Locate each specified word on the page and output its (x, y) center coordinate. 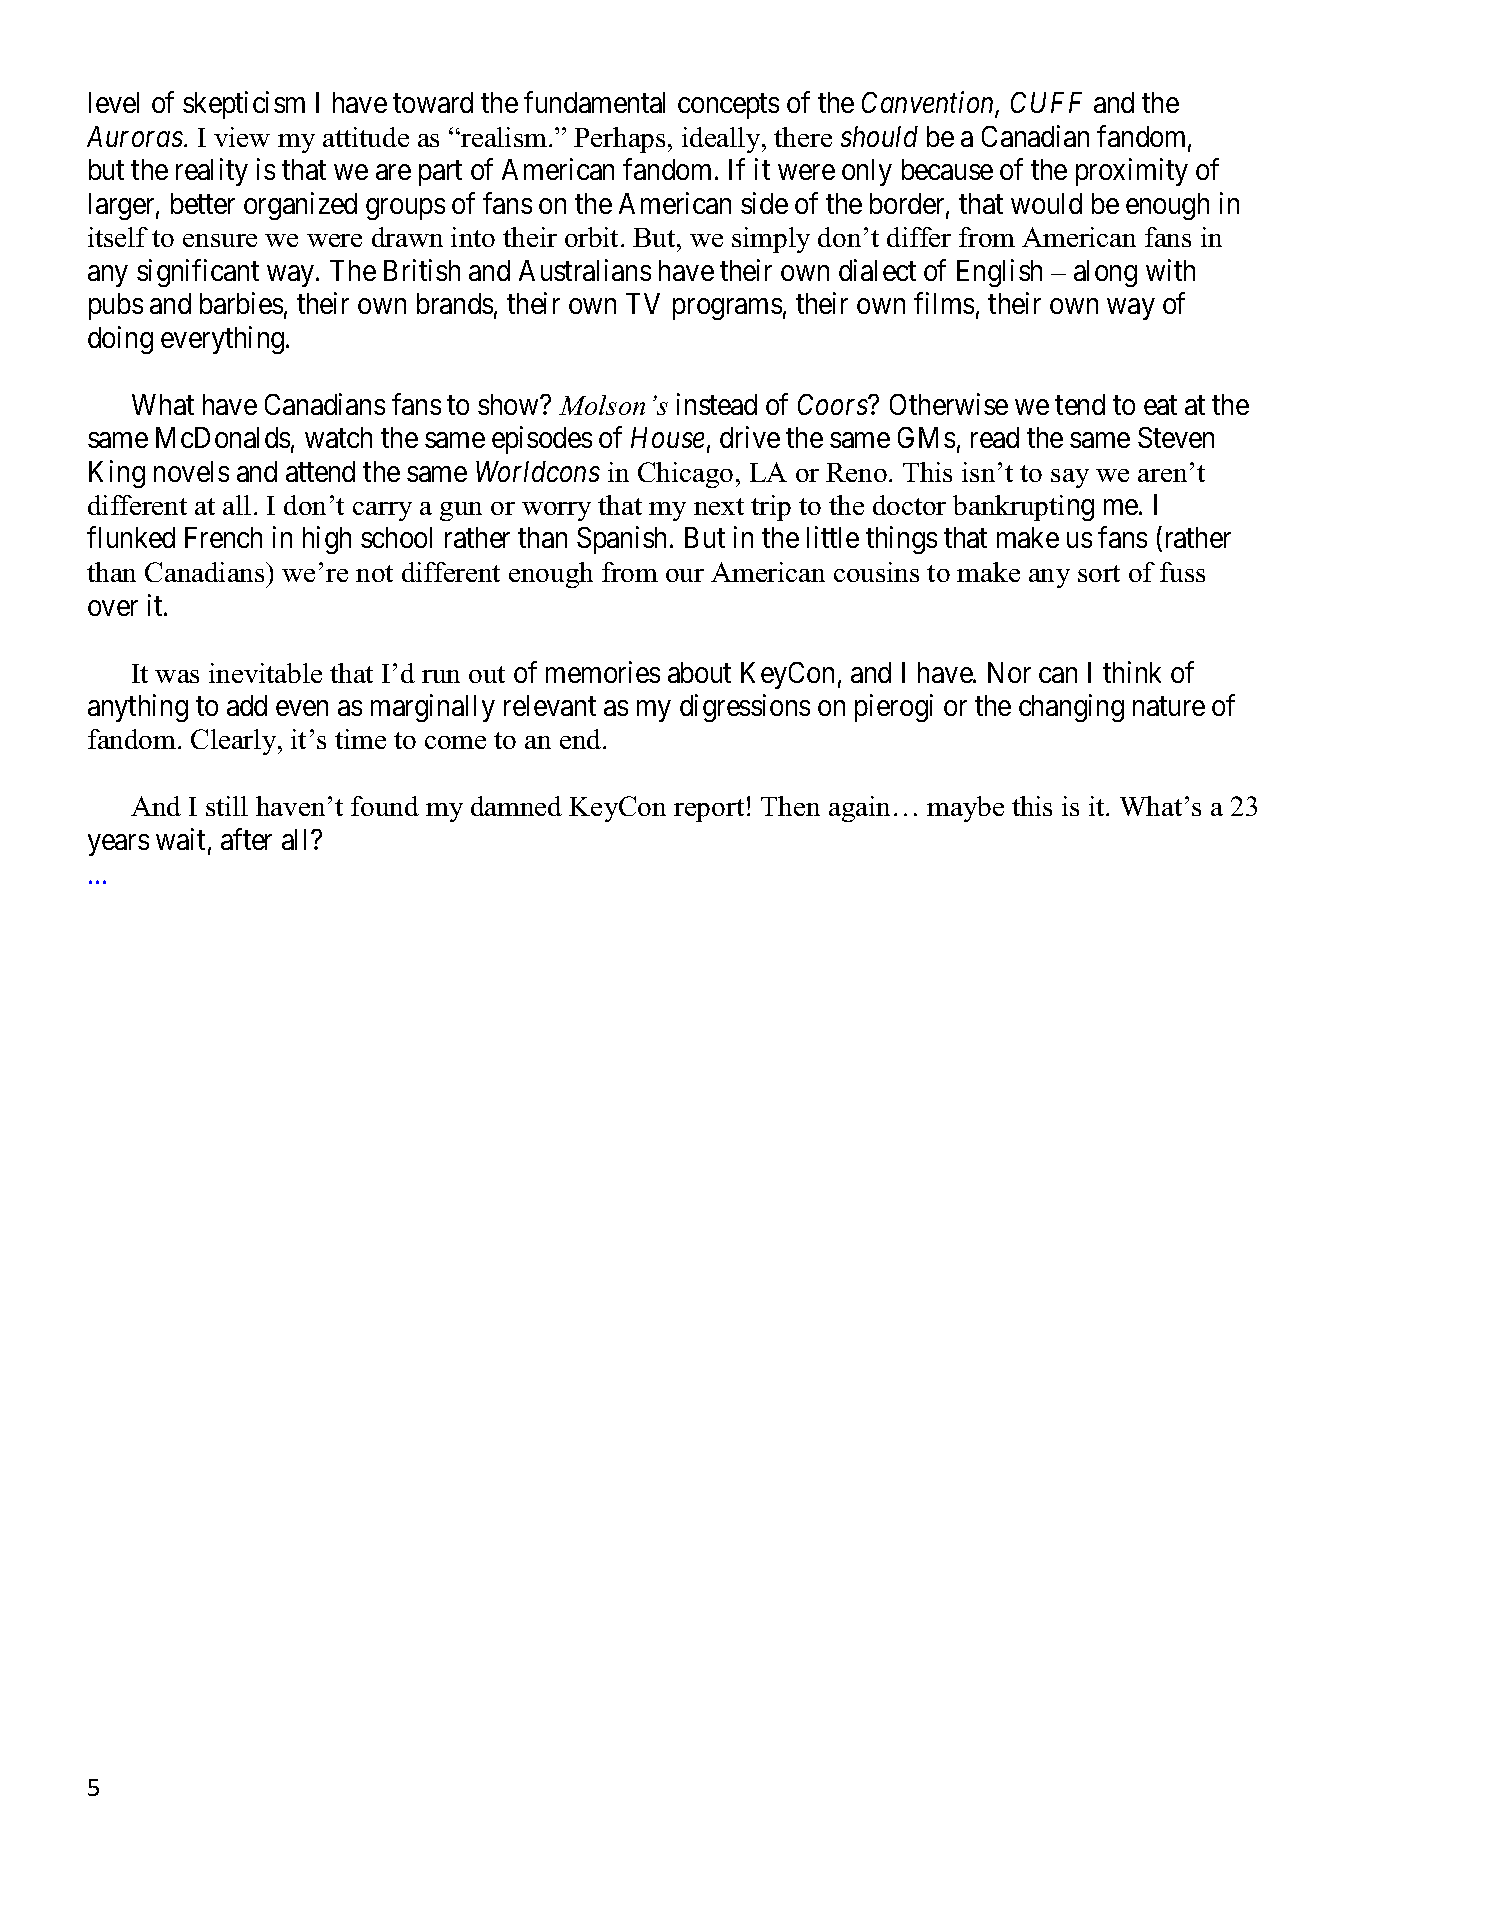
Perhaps (619, 140)
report (709, 810)
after (246, 839)
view (242, 137)
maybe (965, 809)
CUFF (1046, 102)
